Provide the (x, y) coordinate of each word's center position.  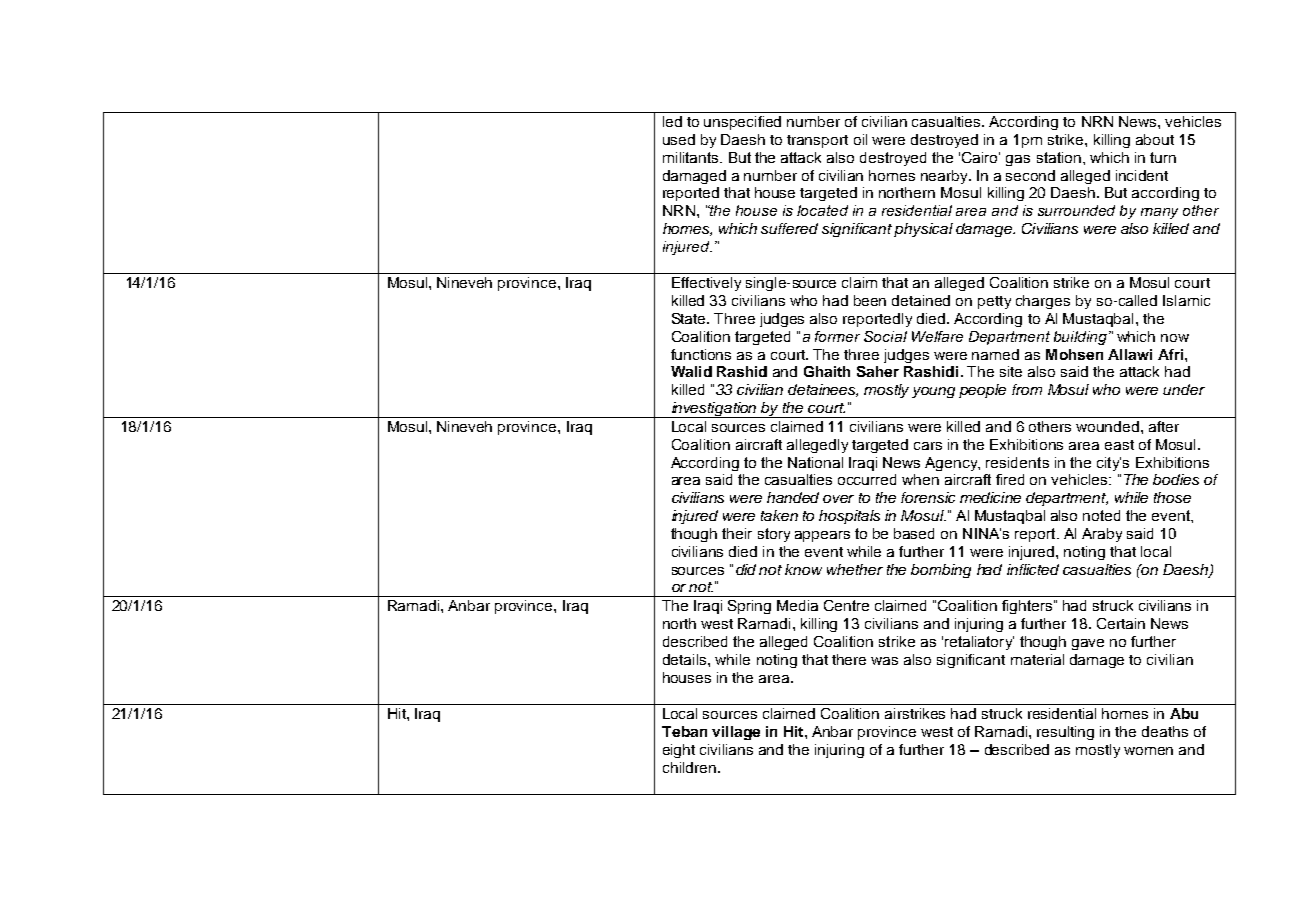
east (1119, 445)
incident (1142, 175)
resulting (1065, 733)
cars (928, 446)
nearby (945, 177)
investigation (714, 410)
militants (692, 157)
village (736, 733)
